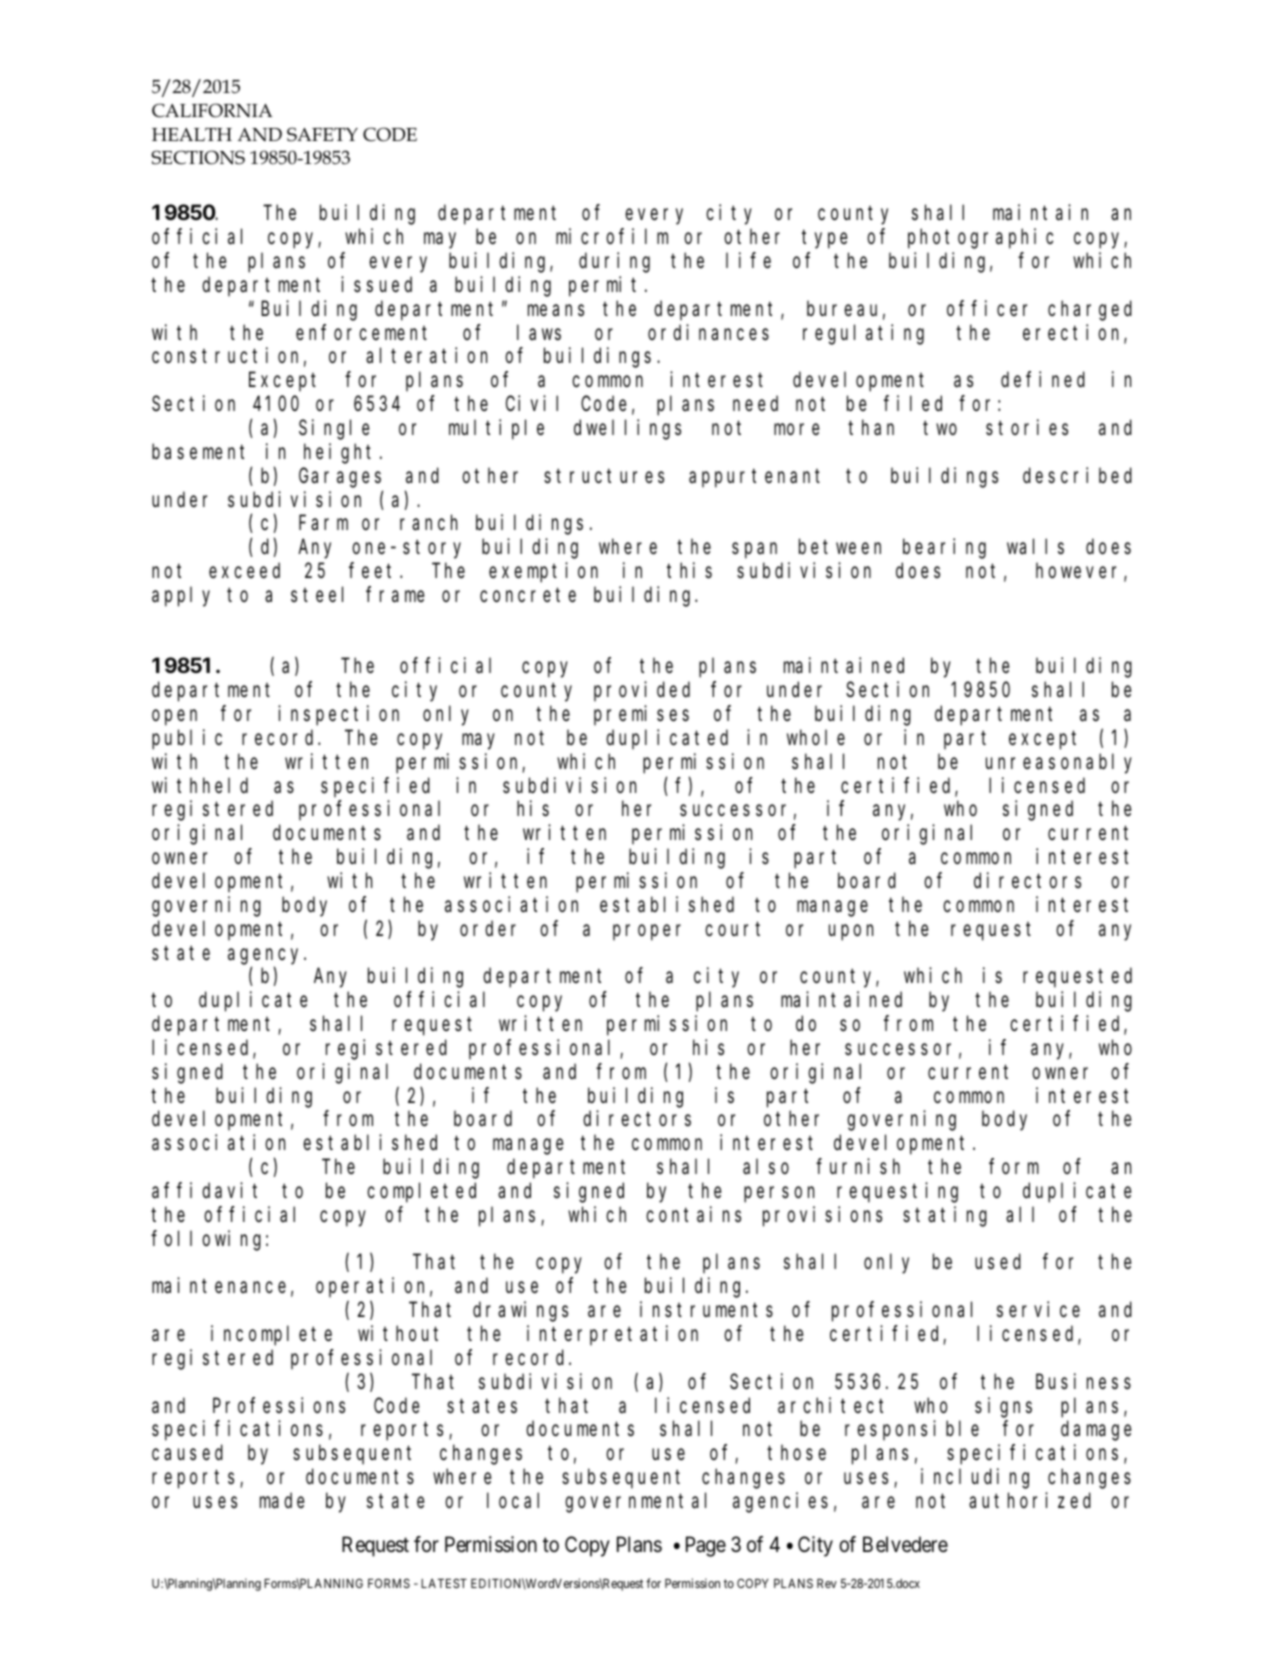  I want to click on during, so click(614, 262).
